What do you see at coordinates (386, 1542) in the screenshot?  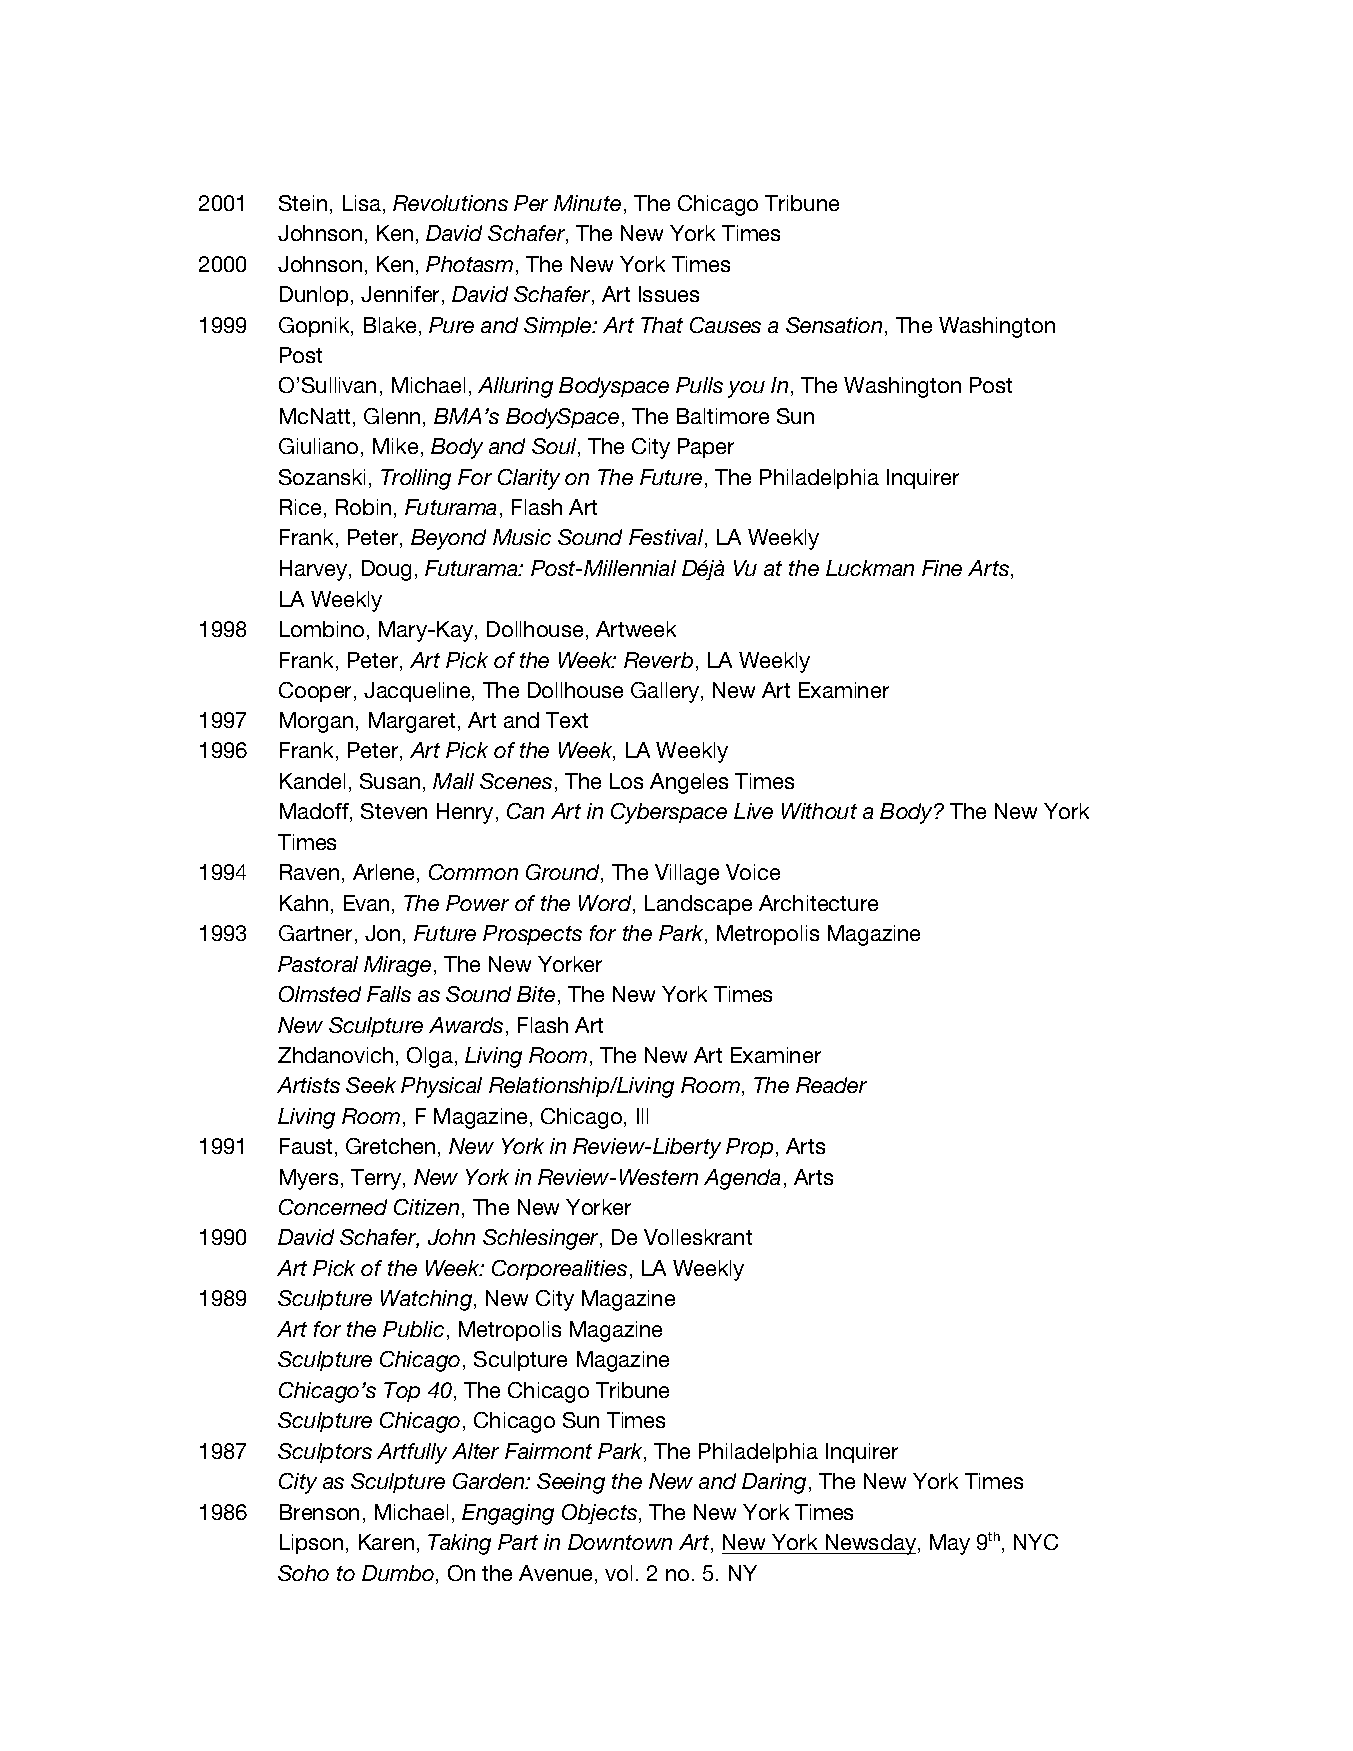 I see `Karen` at bounding box center [386, 1542].
